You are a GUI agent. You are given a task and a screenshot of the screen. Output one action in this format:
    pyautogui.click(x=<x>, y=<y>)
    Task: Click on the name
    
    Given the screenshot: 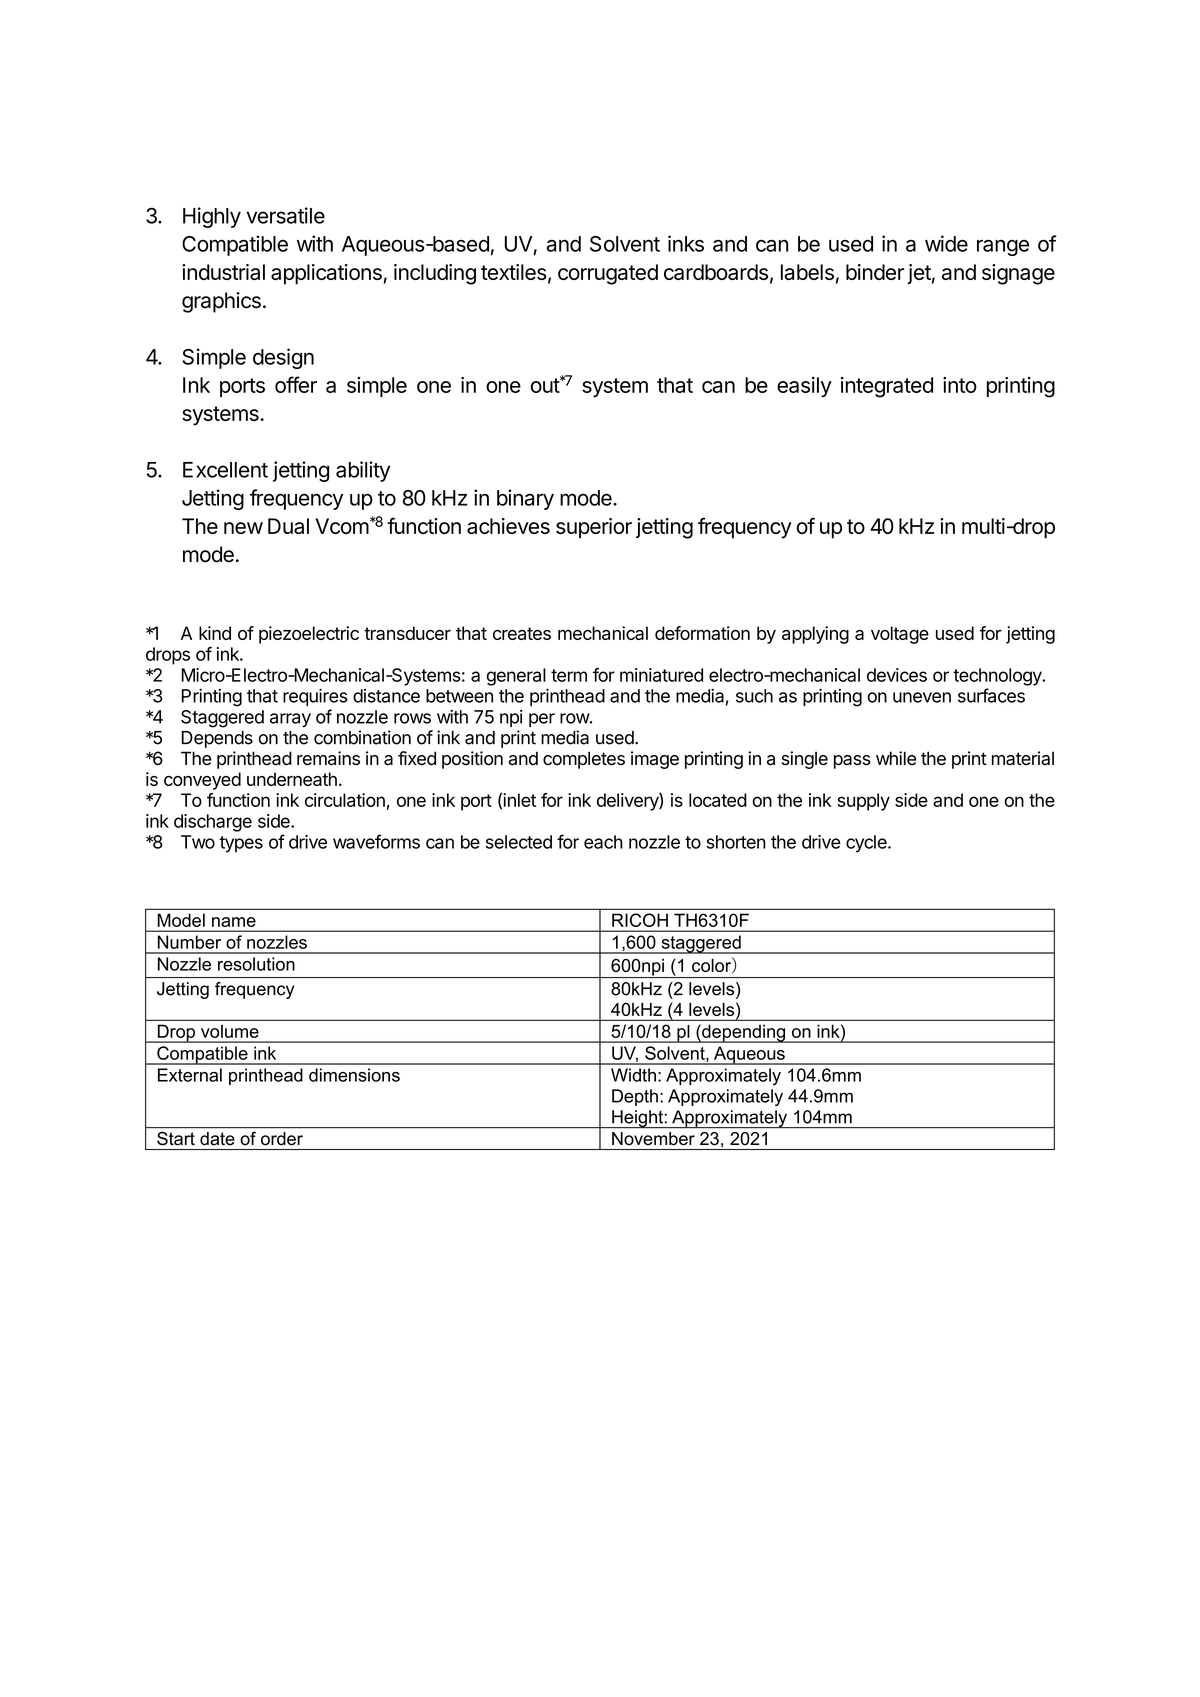 What is the action you would take?
    pyautogui.click(x=234, y=922)
